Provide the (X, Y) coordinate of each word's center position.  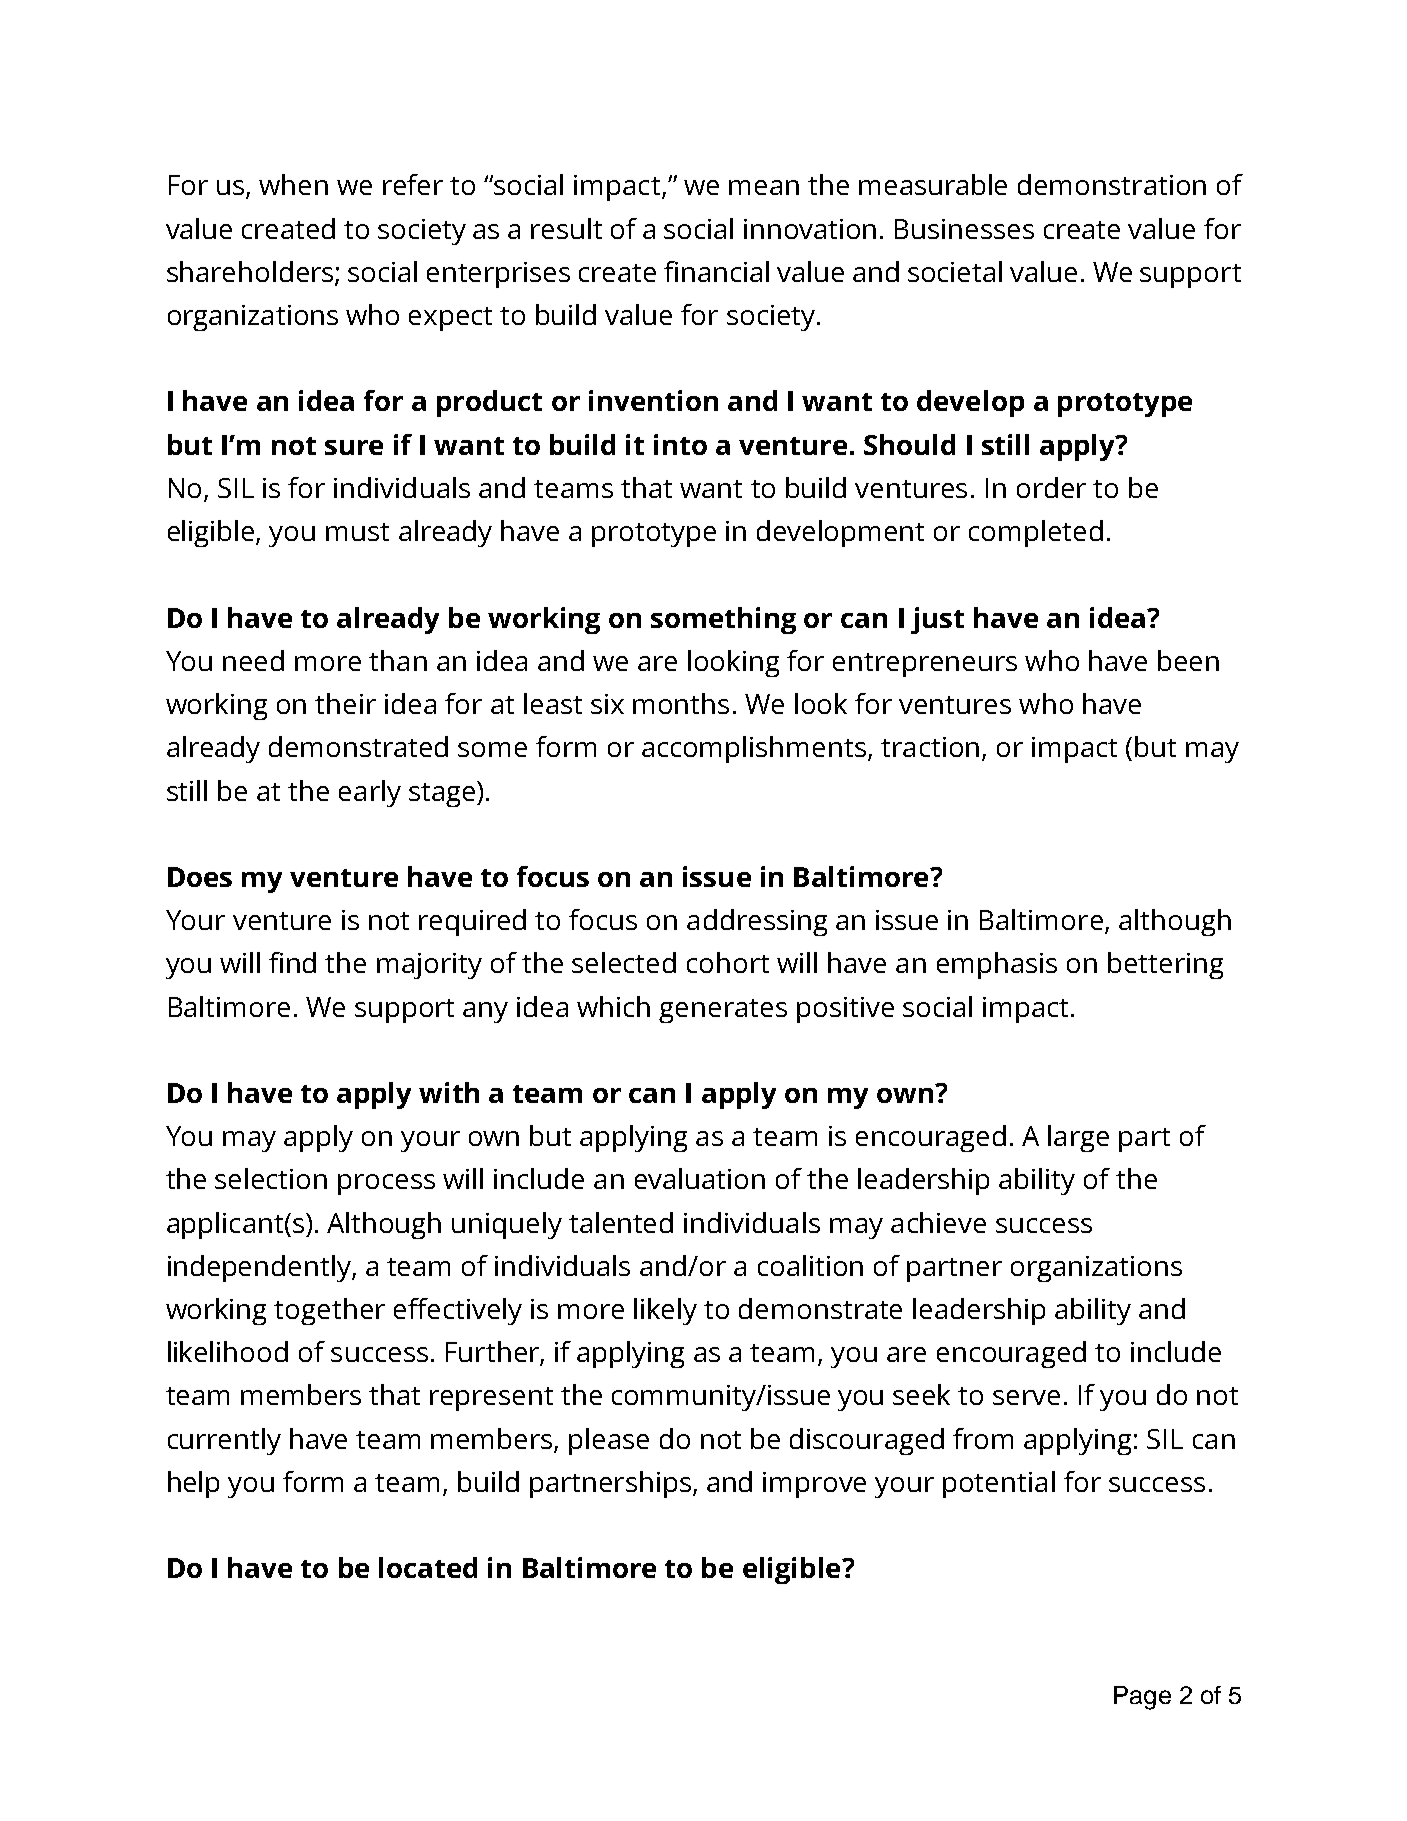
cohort (728, 962)
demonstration (1112, 184)
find (292, 962)
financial (716, 271)
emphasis (997, 965)
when (293, 184)
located (428, 1567)
